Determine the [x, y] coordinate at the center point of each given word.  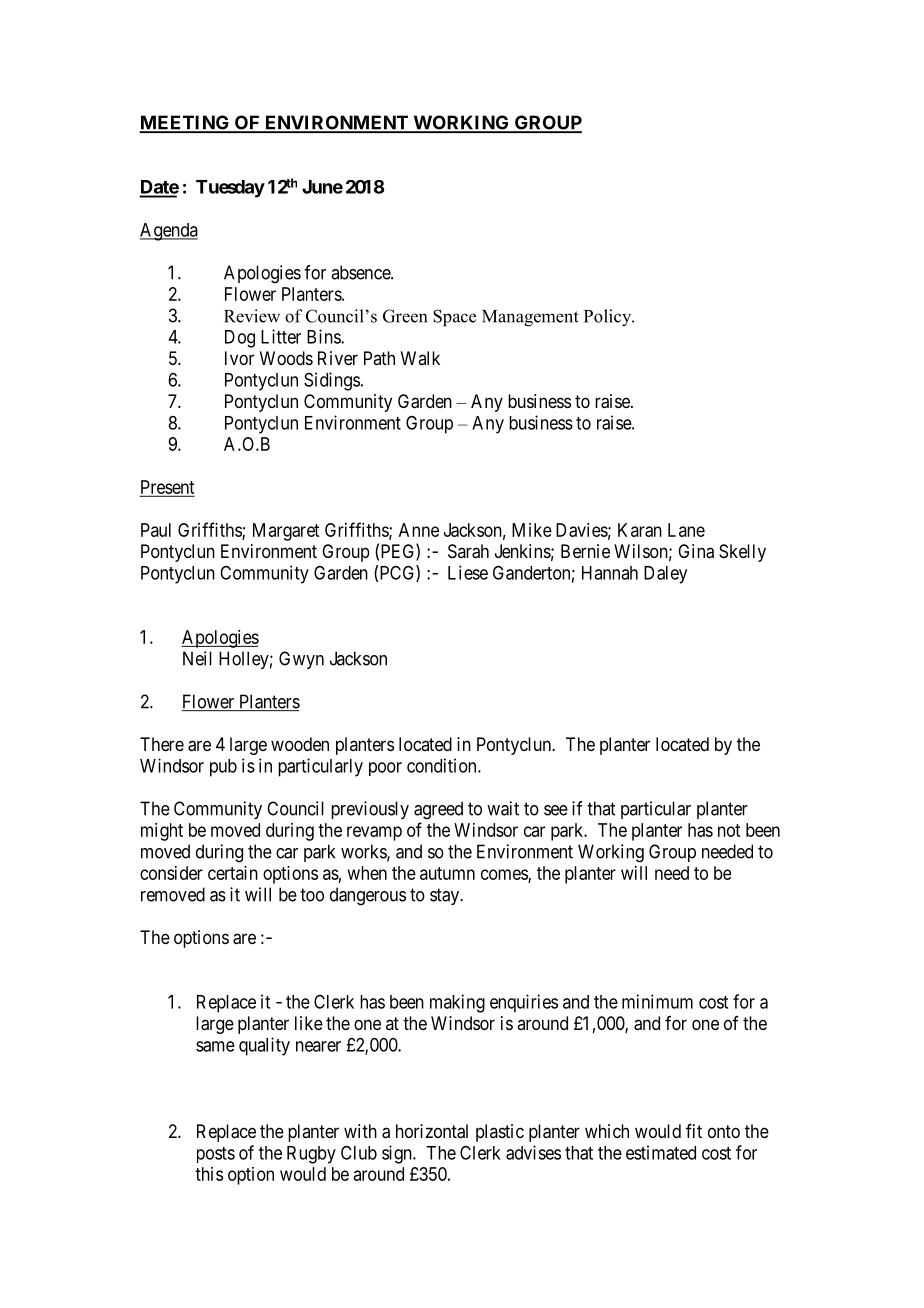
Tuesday [230, 189]
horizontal [432, 1131]
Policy [609, 318]
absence [361, 272]
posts [216, 1155]
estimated [661, 1152]
